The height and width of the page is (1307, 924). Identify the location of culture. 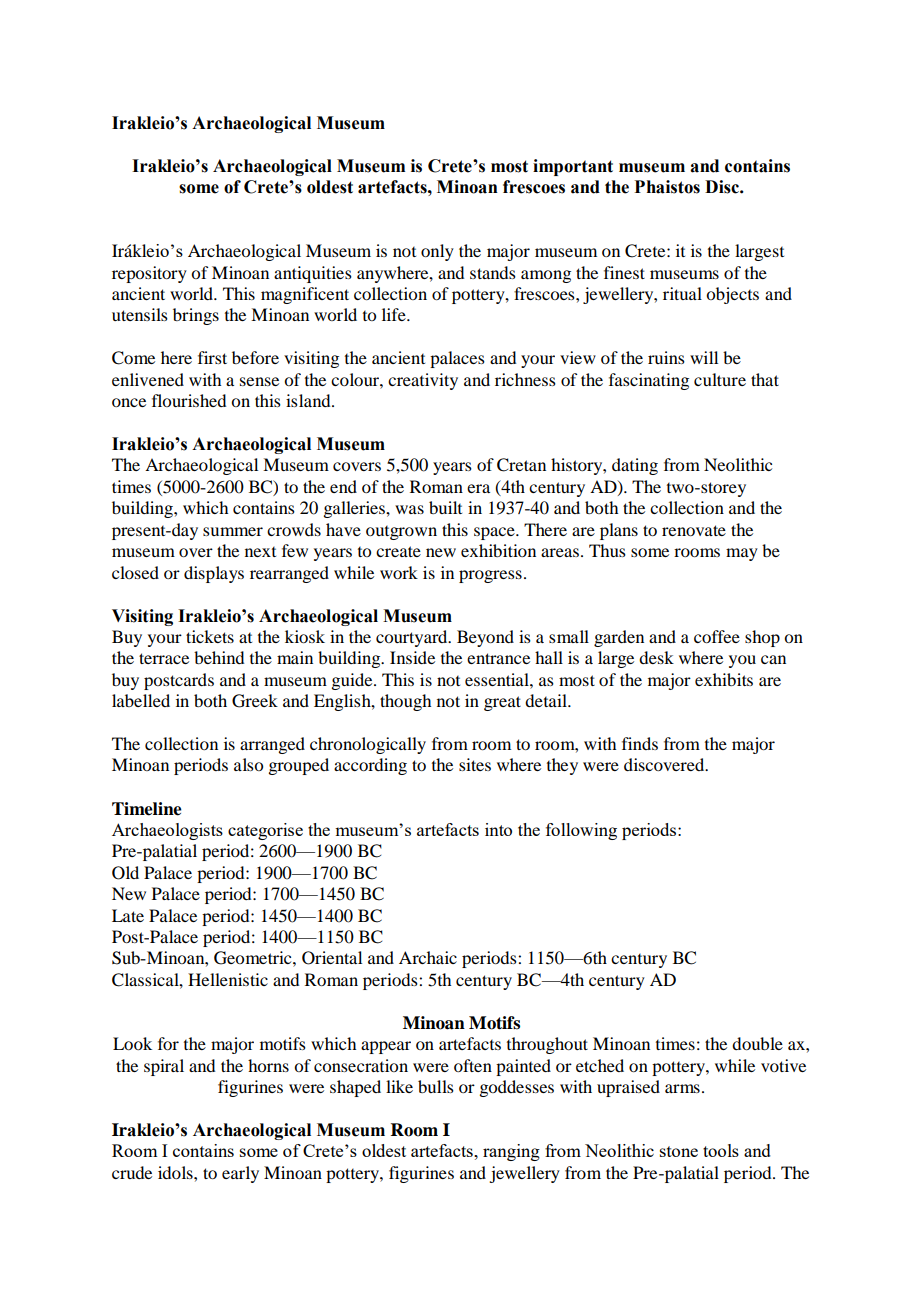
(720, 379).
